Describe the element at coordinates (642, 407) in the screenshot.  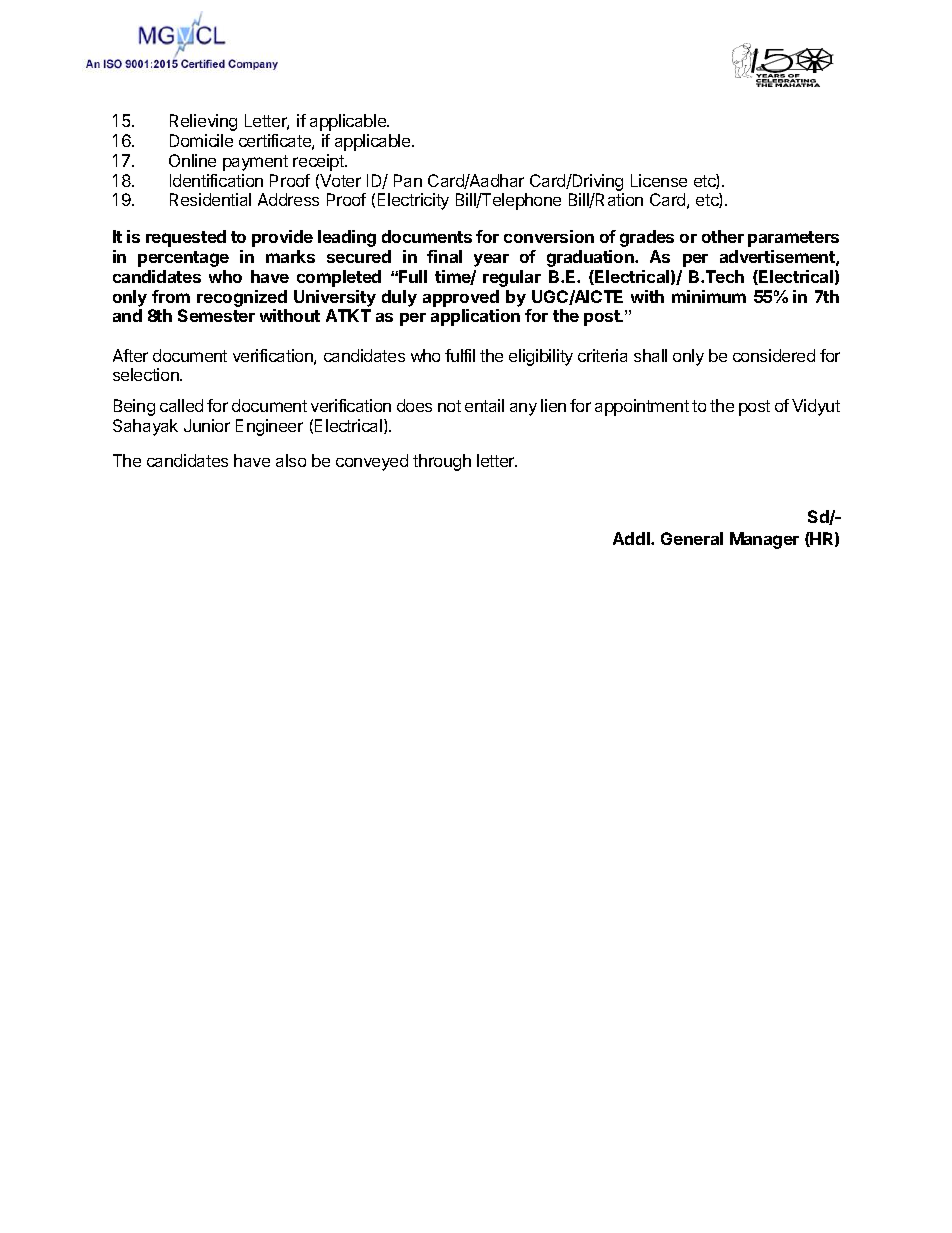
I see `appointment` at that location.
